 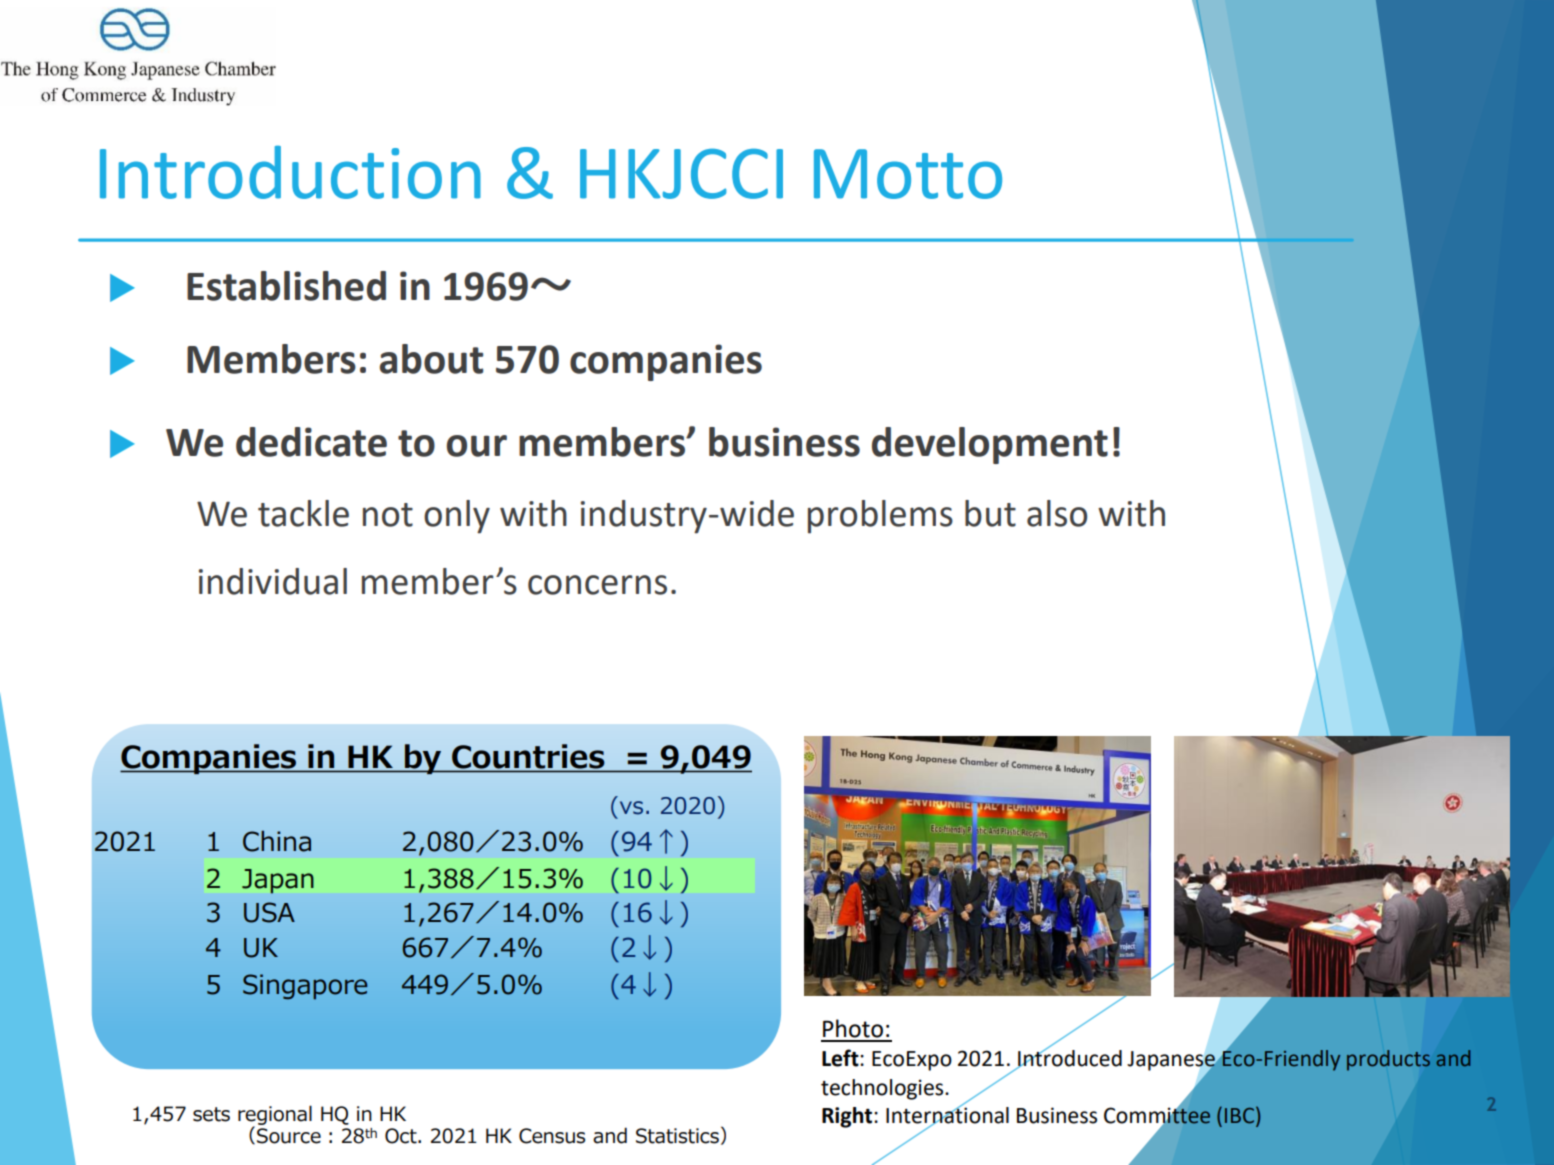 What do you see at coordinates (908, 174) in the page?
I see `Motto` at bounding box center [908, 174].
